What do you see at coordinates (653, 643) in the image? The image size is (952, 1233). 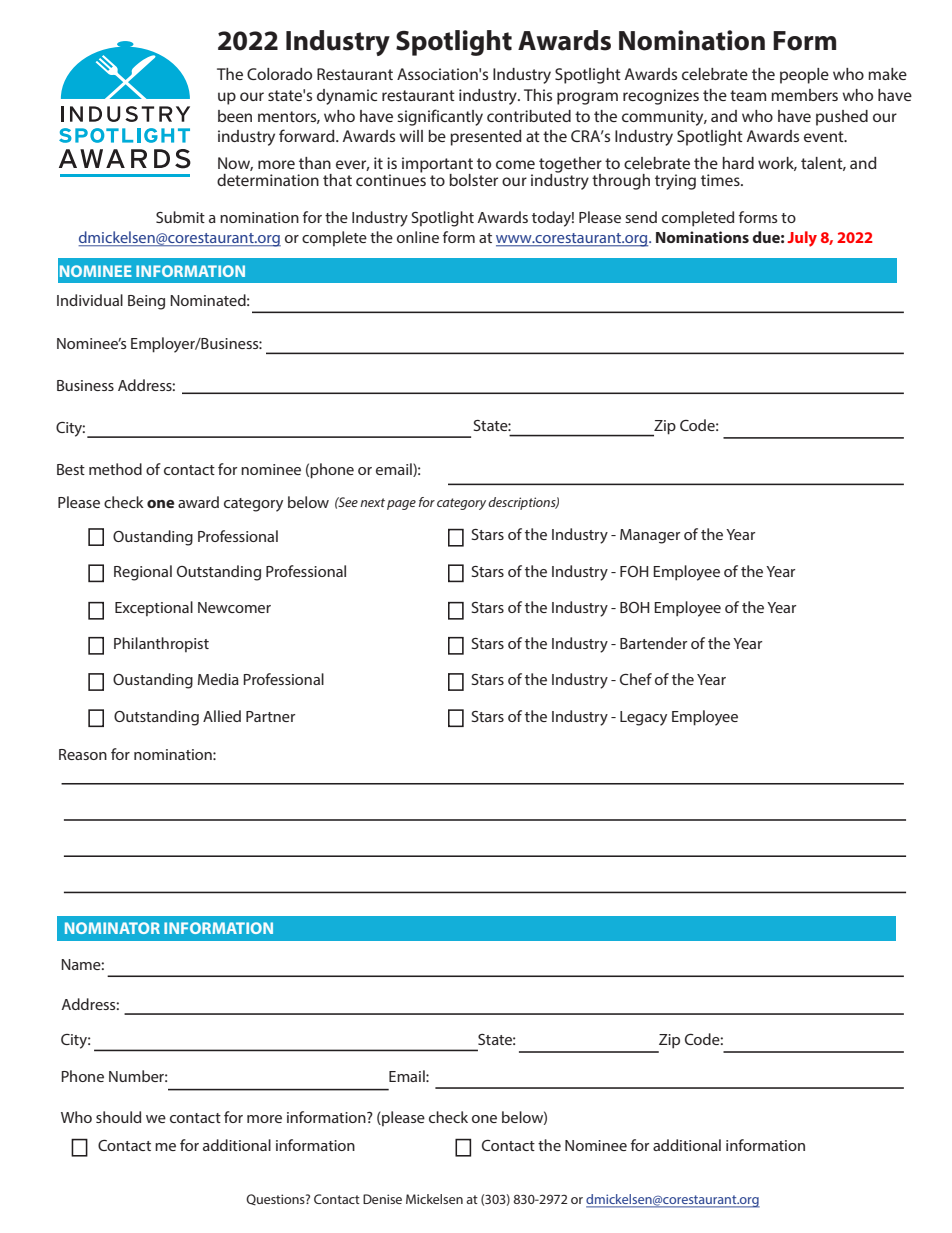 I see `Bartender` at bounding box center [653, 643].
